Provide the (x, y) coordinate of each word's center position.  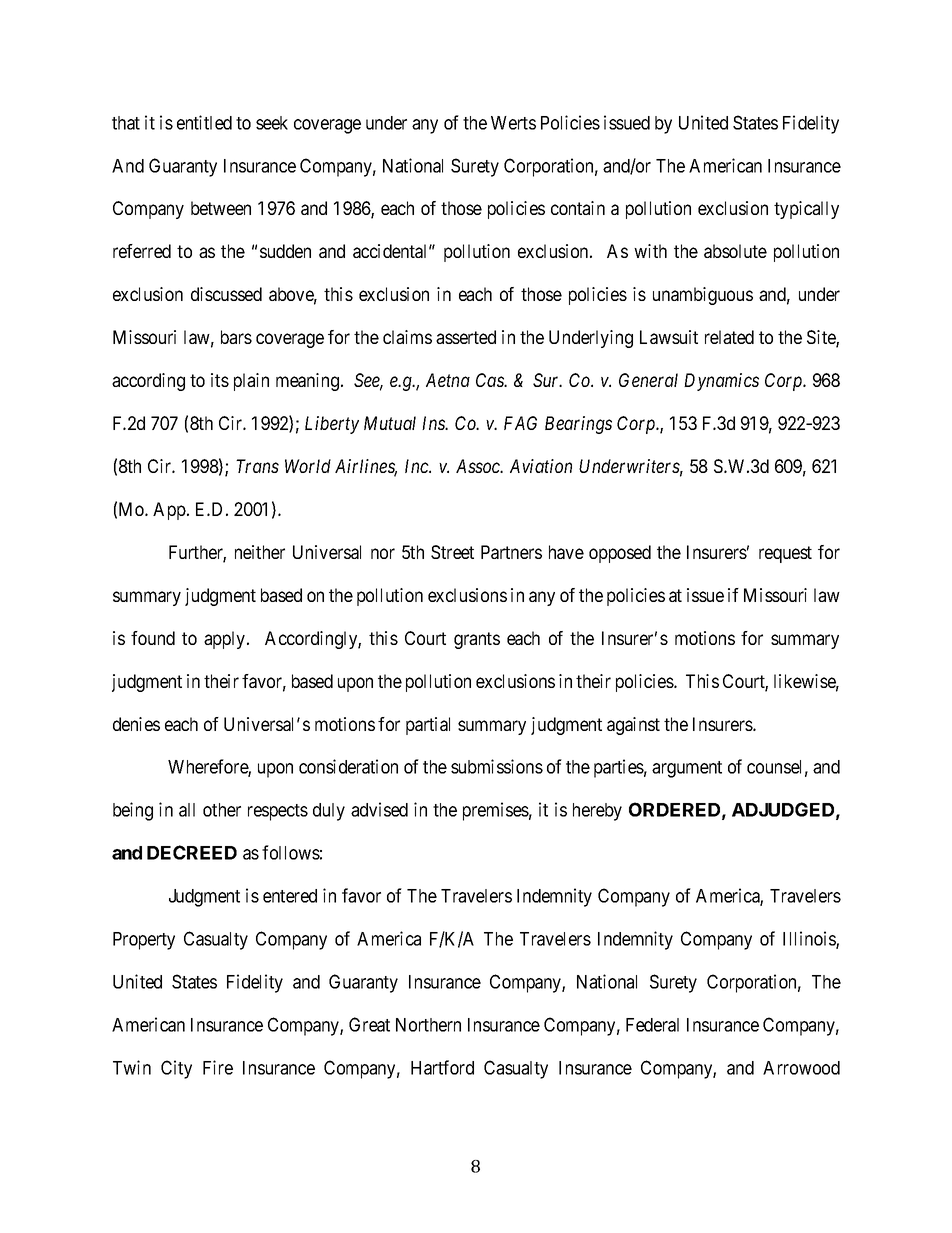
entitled (204, 122)
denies (136, 724)
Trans (257, 466)
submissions (497, 766)
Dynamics (721, 382)
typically (806, 210)
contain (578, 208)
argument (687, 769)
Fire (218, 1067)
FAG (520, 423)
